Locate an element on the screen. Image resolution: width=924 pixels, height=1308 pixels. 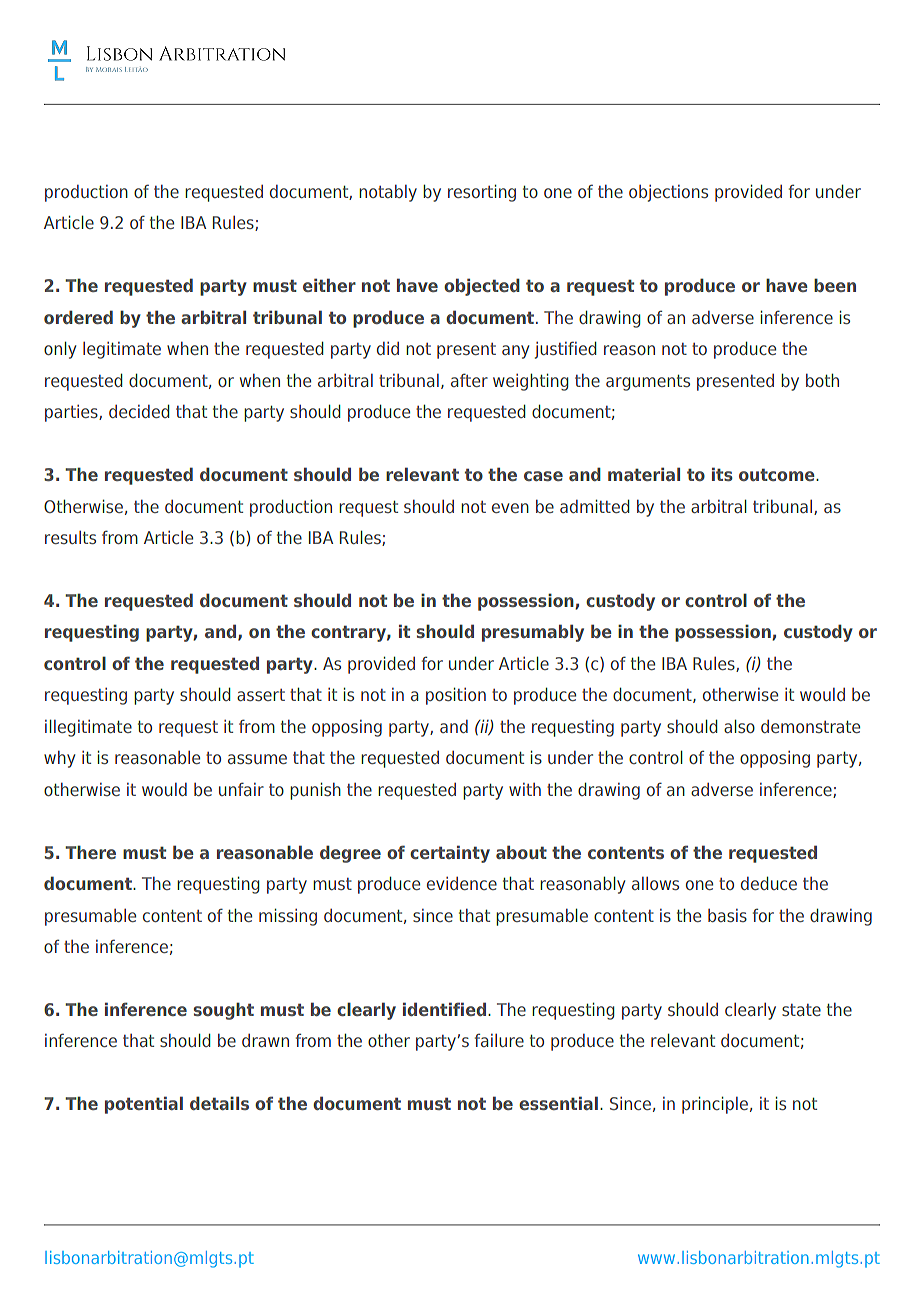
potential is located at coordinates (144, 1105).
